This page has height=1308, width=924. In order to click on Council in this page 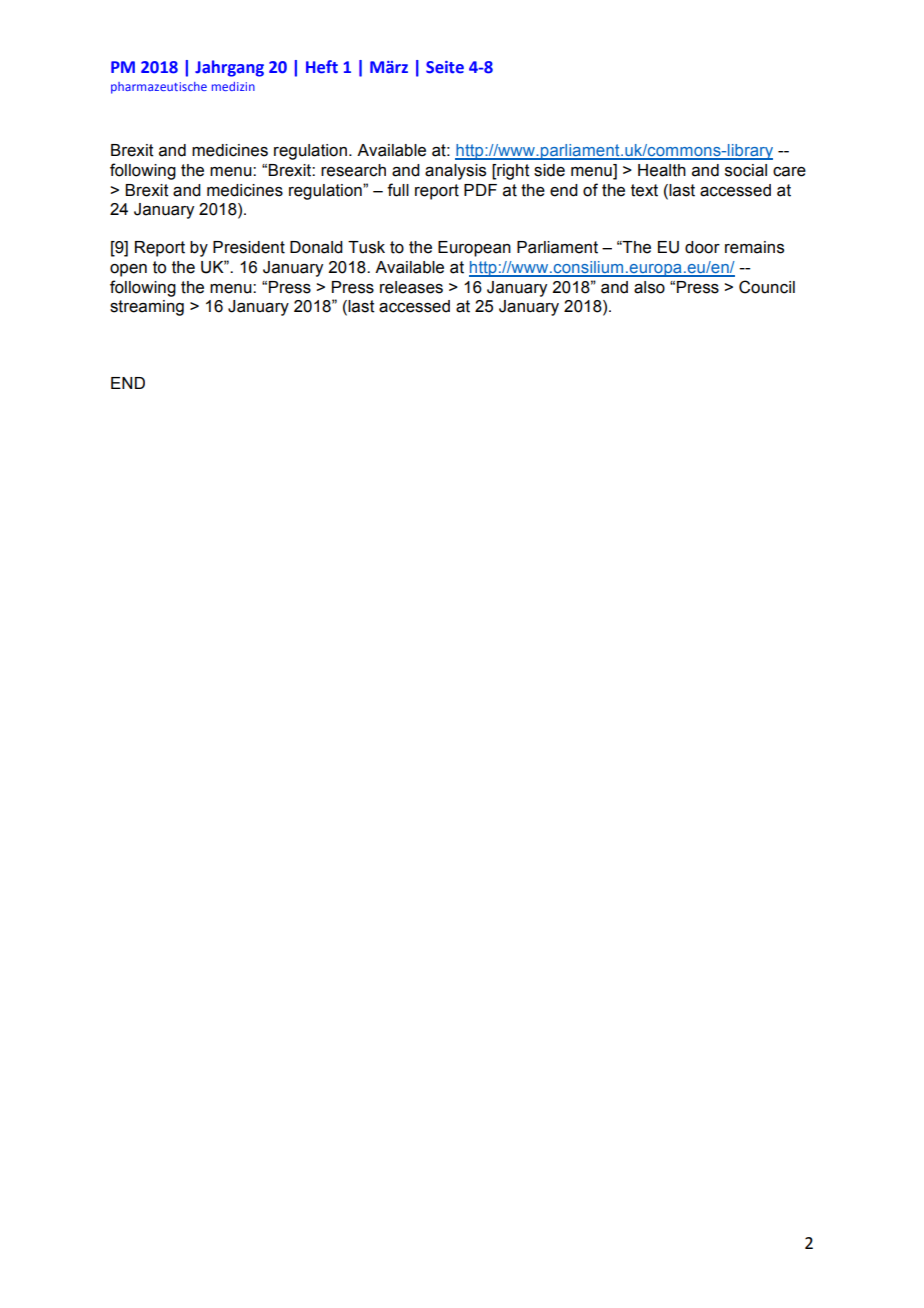, I will do `click(767, 287)`.
